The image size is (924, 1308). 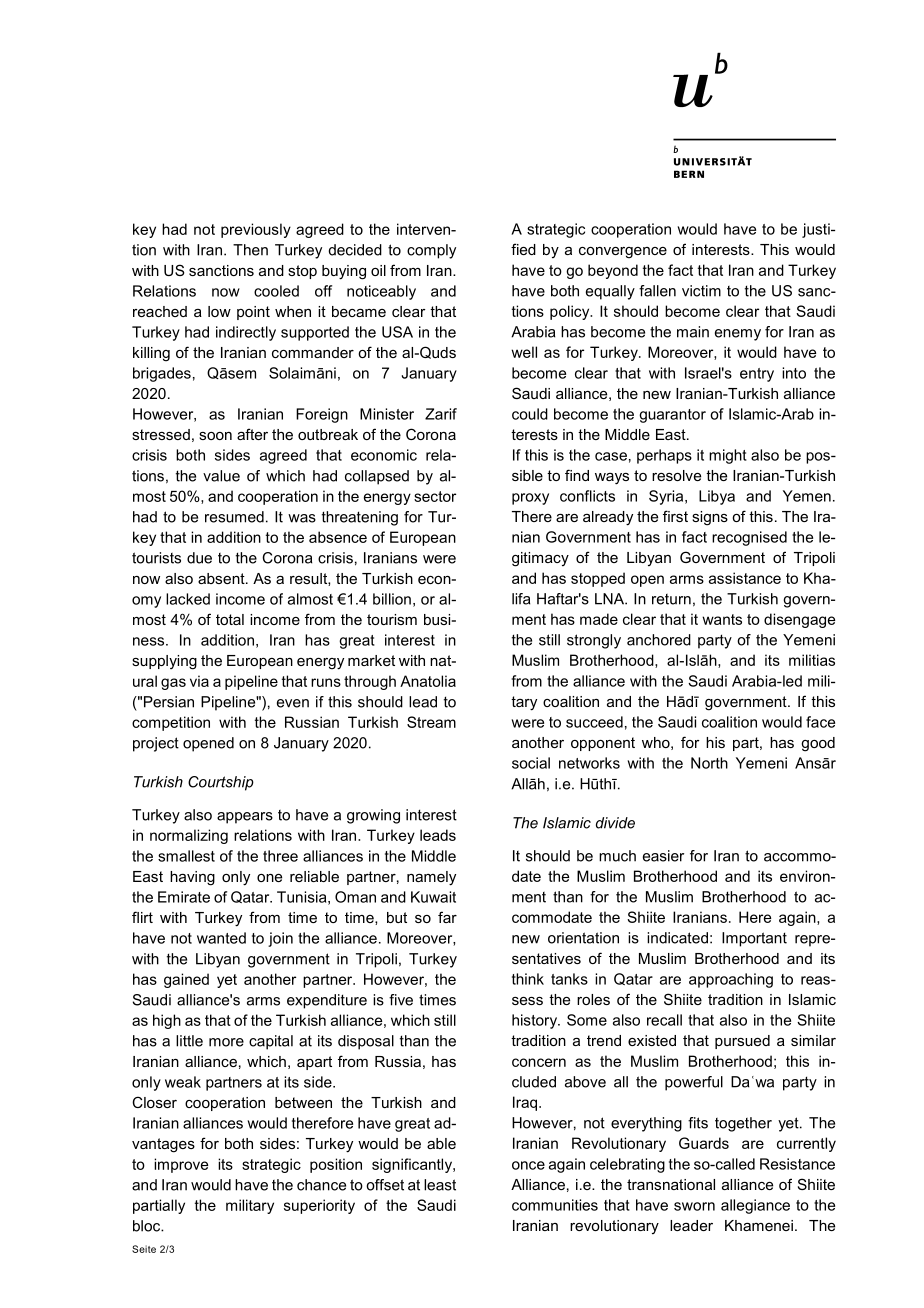 What do you see at coordinates (431, 722) in the screenshot?
I see `Stream` at bounding box center [431, 722].
